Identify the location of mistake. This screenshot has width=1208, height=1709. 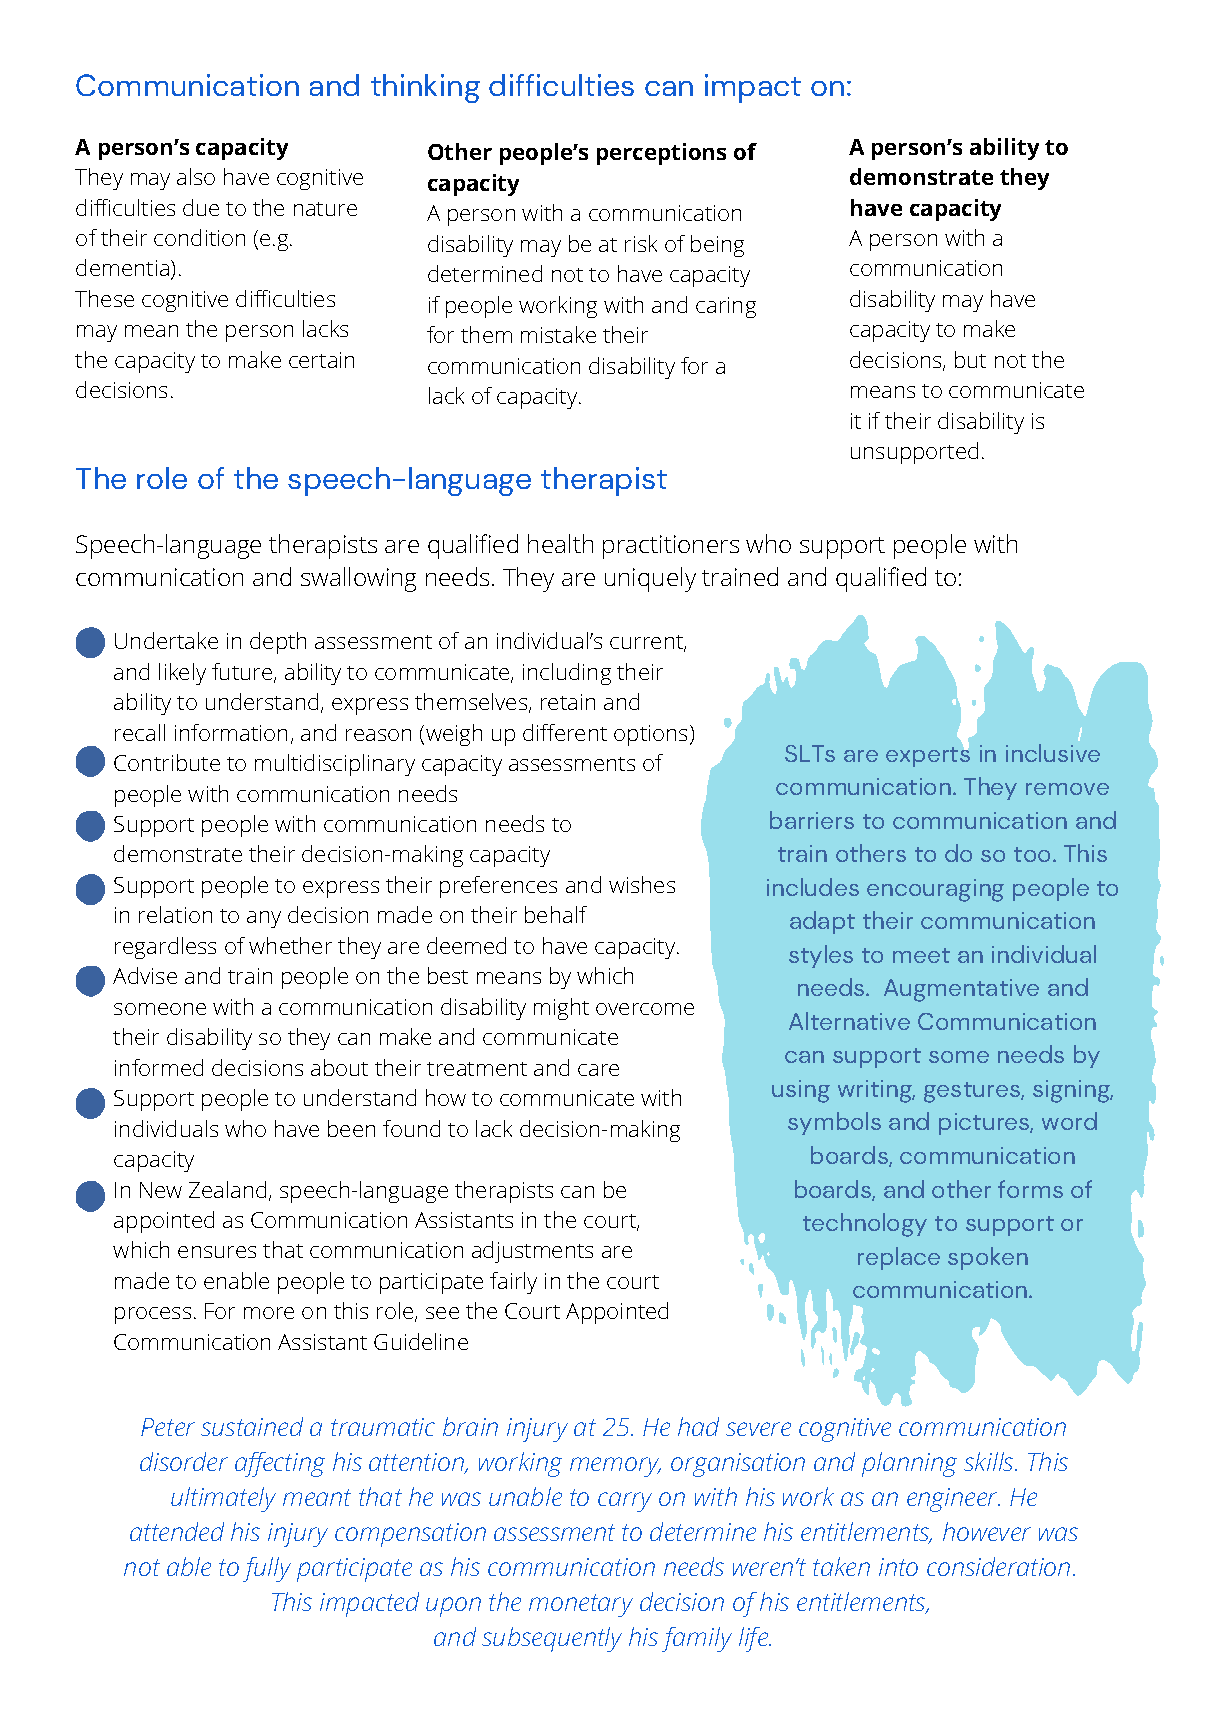
(558, 334).
